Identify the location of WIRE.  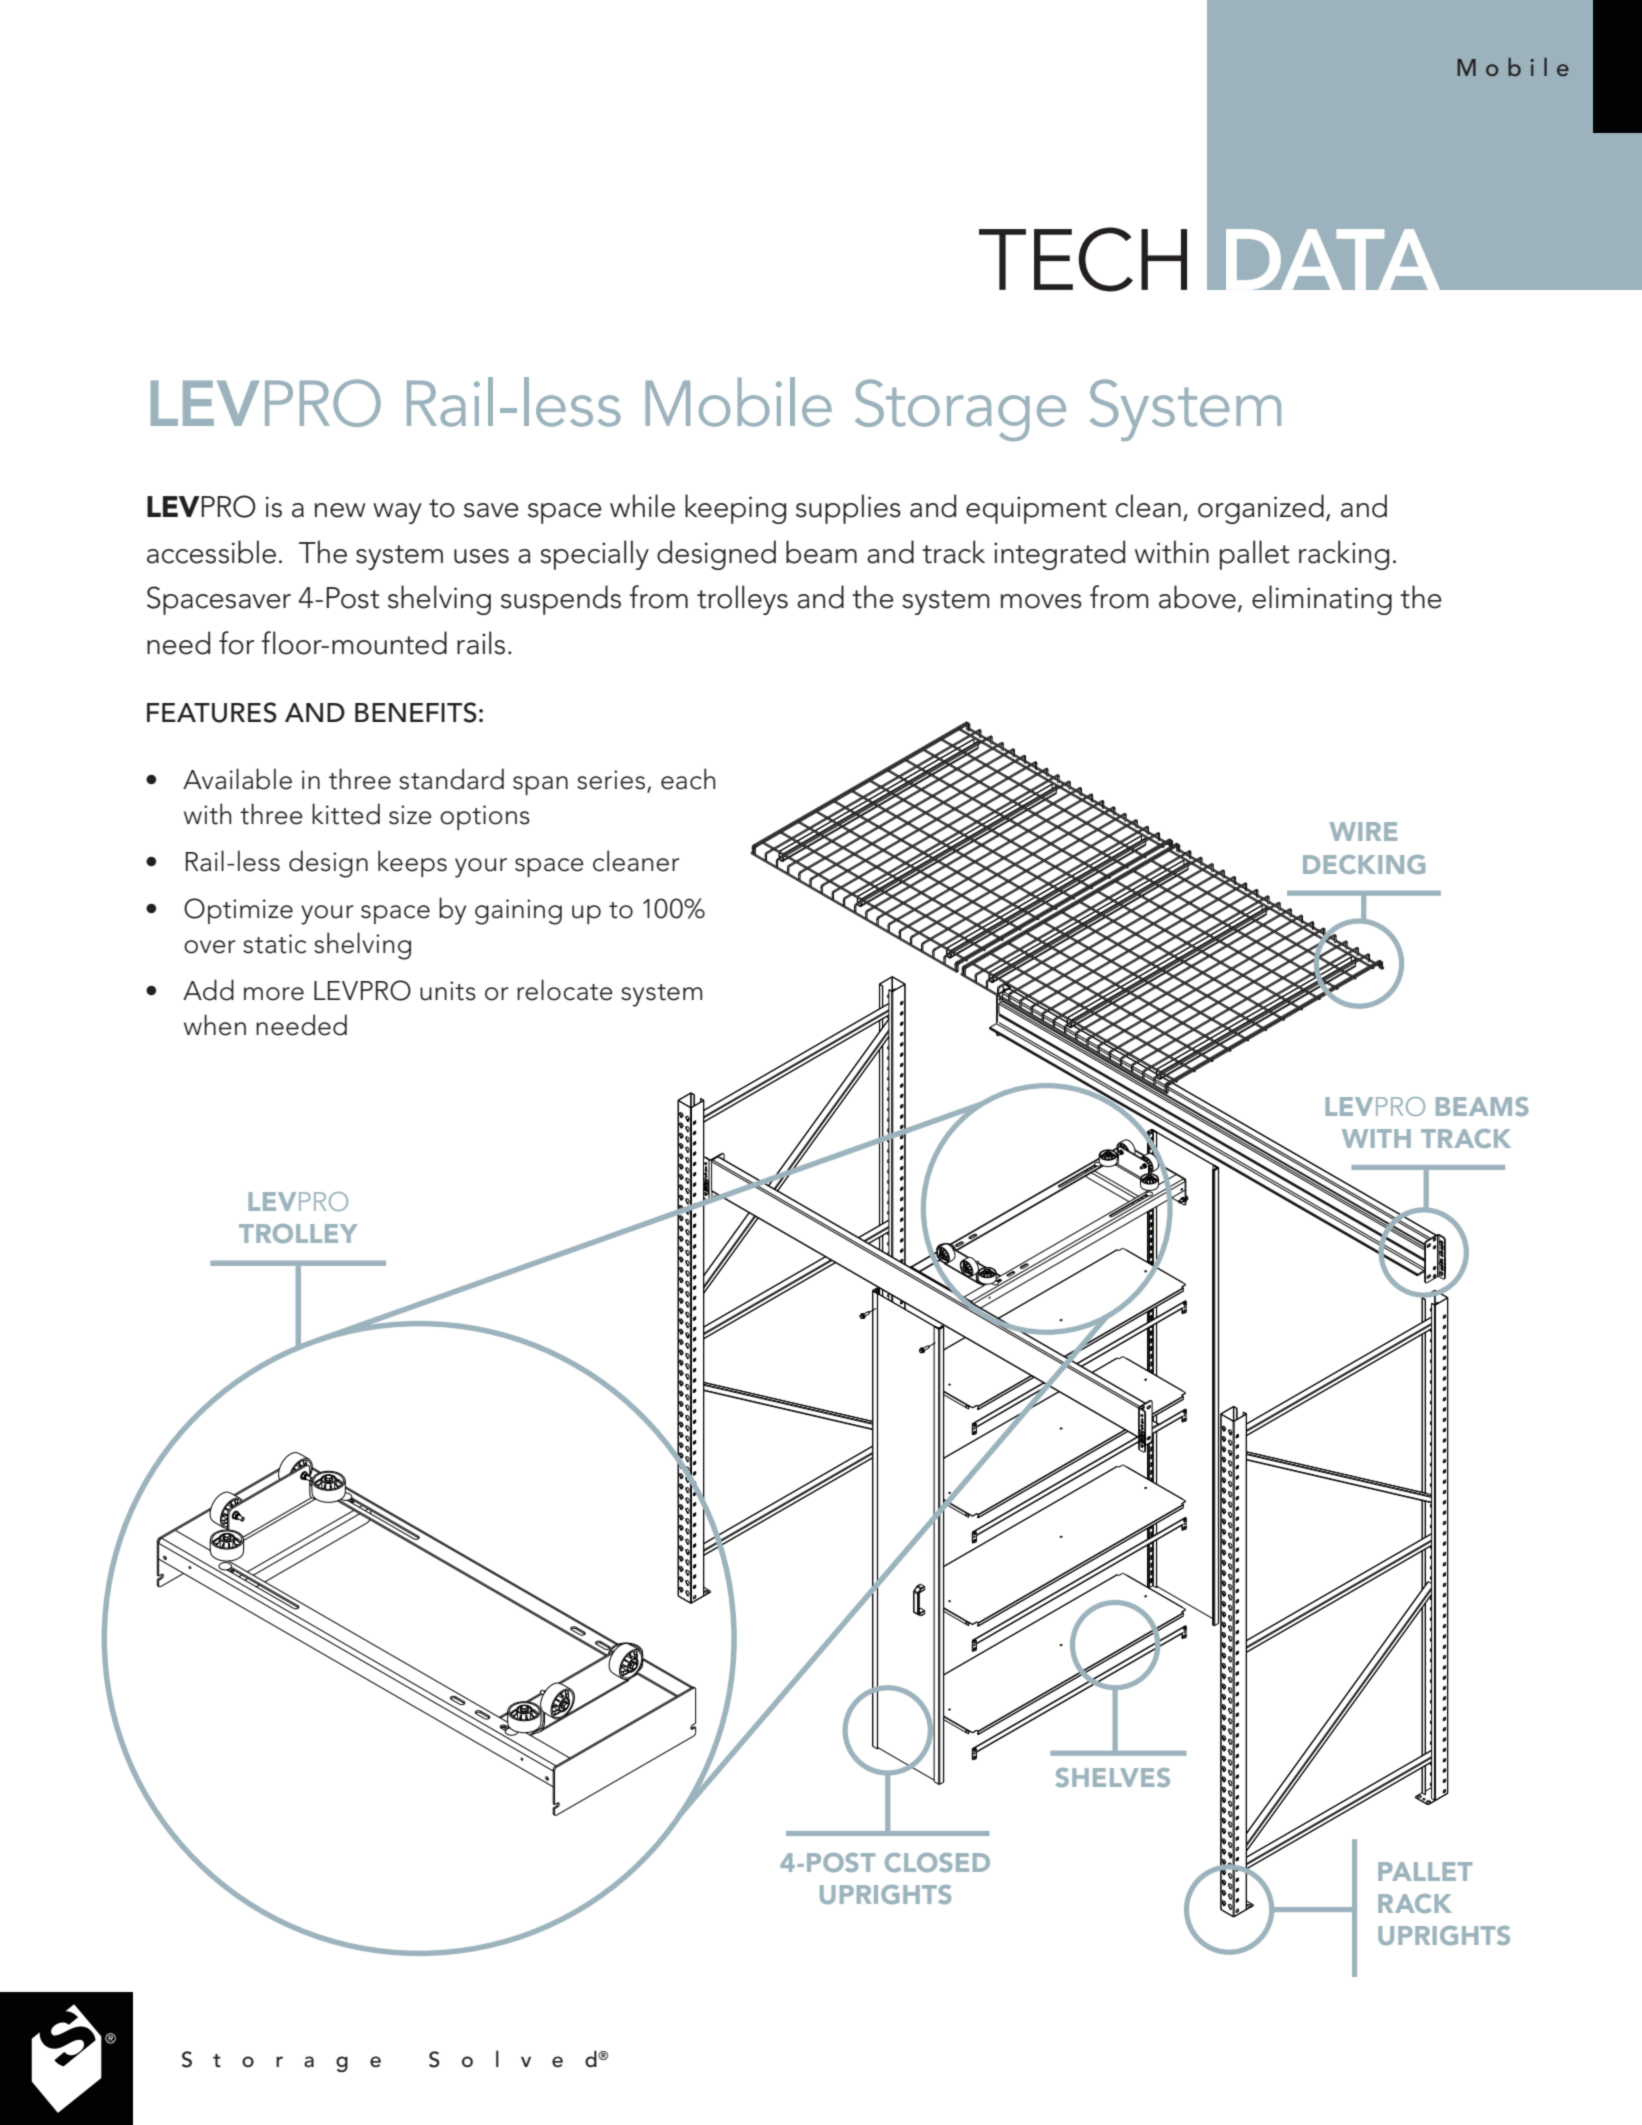
(1363, 831).
